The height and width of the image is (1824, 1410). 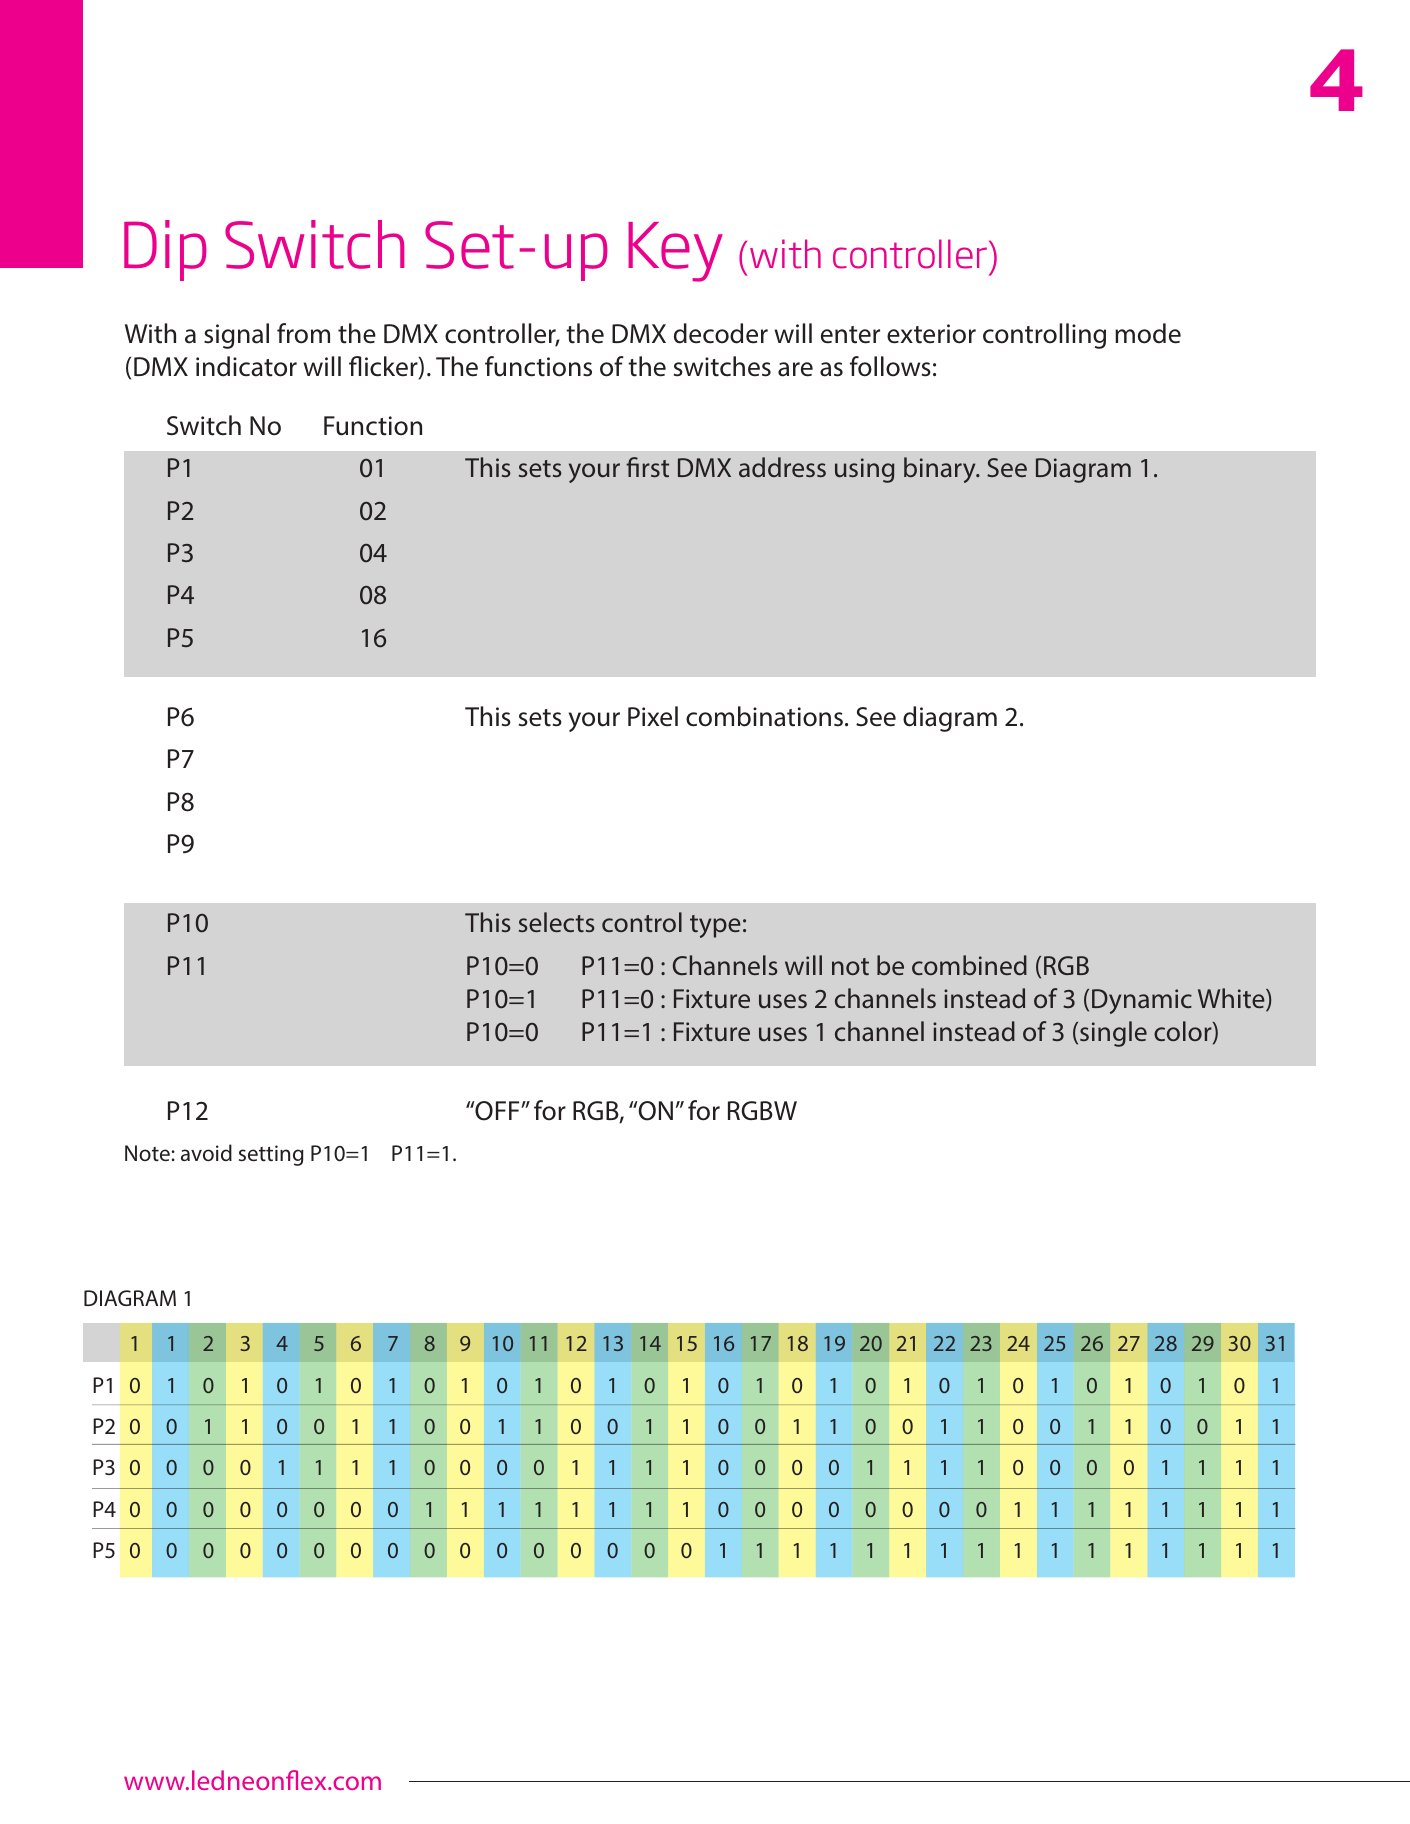 What do you see at coordinates (557, 922) in the image?
I see `selects` at bounding box center [557, 922].
